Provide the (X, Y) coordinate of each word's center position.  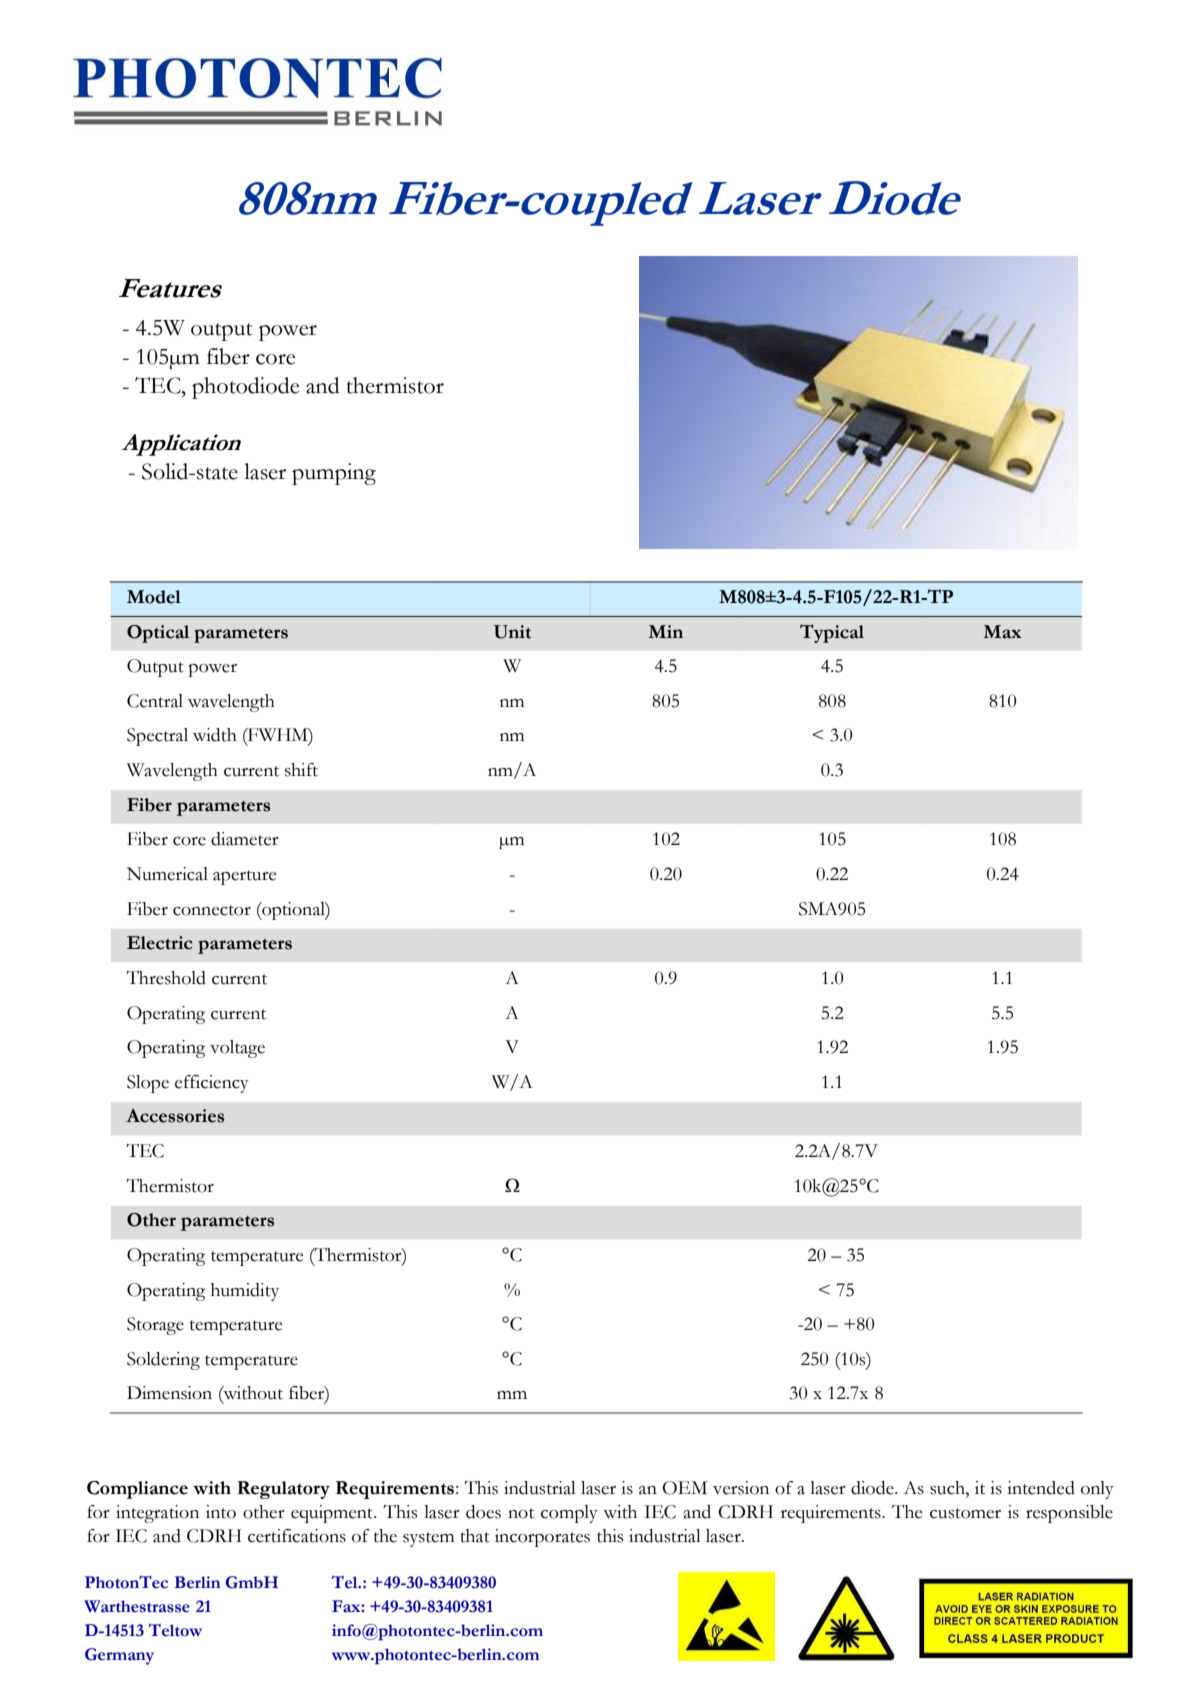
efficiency (212, 1084)
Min (665, 631)
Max (1002, 632)
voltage (237, 1049)
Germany (119, 1656)
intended (1041, 1488)
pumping (334, 474)
